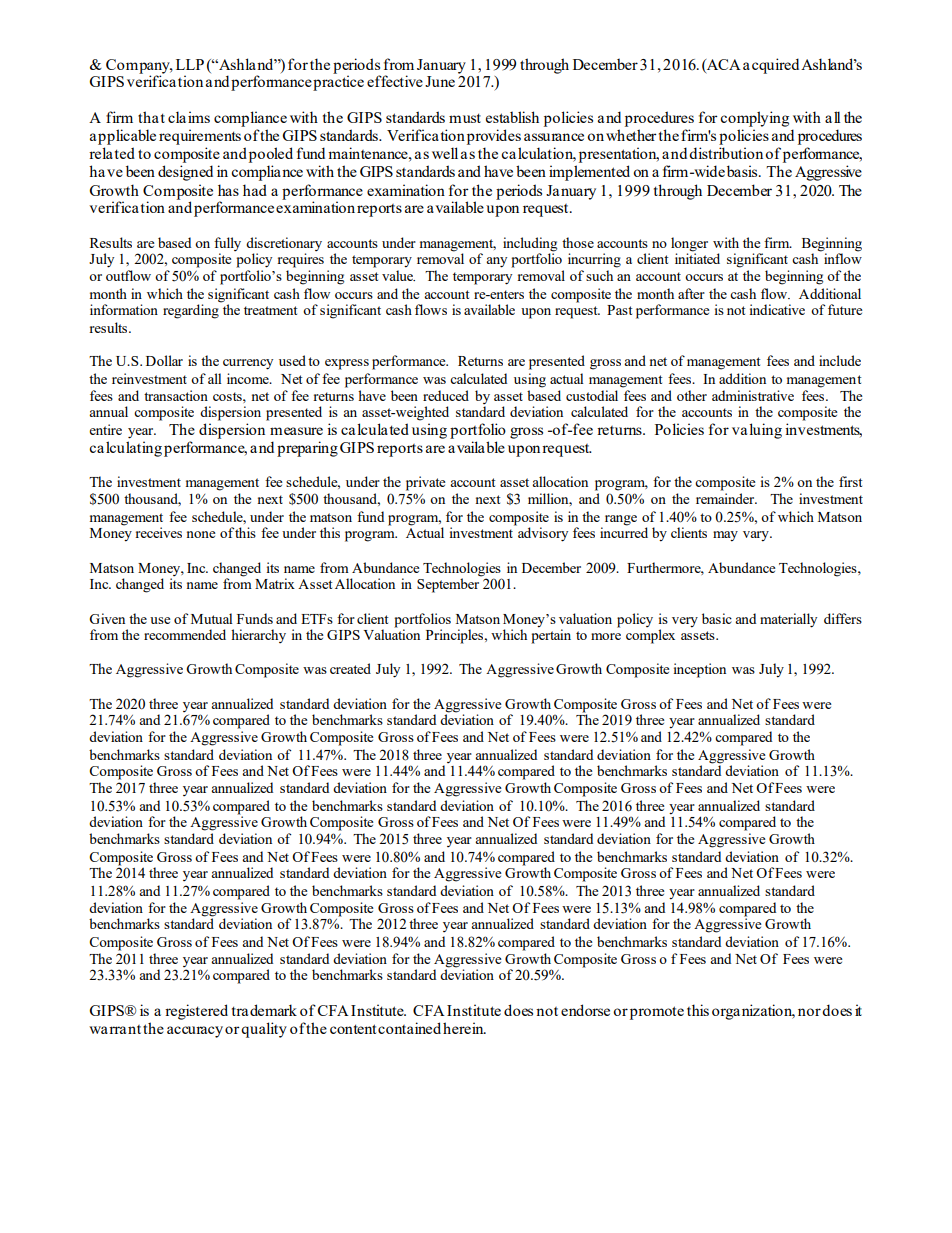 The height and width of the screenshot is (1233, 952). I want to click on pertain, so click(551, 635).
